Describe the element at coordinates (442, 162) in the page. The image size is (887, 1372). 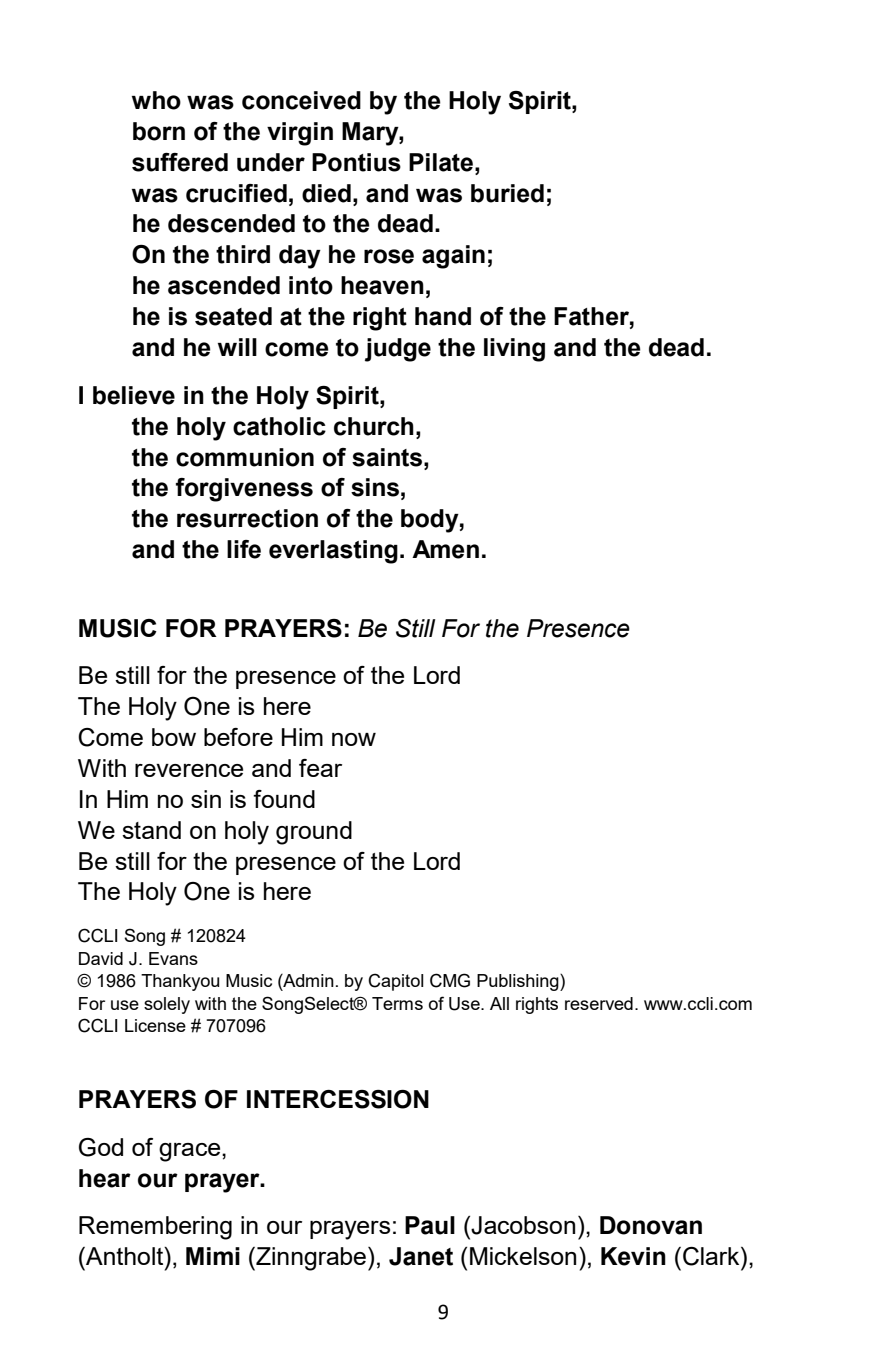
I see `Pilate` at that location.
